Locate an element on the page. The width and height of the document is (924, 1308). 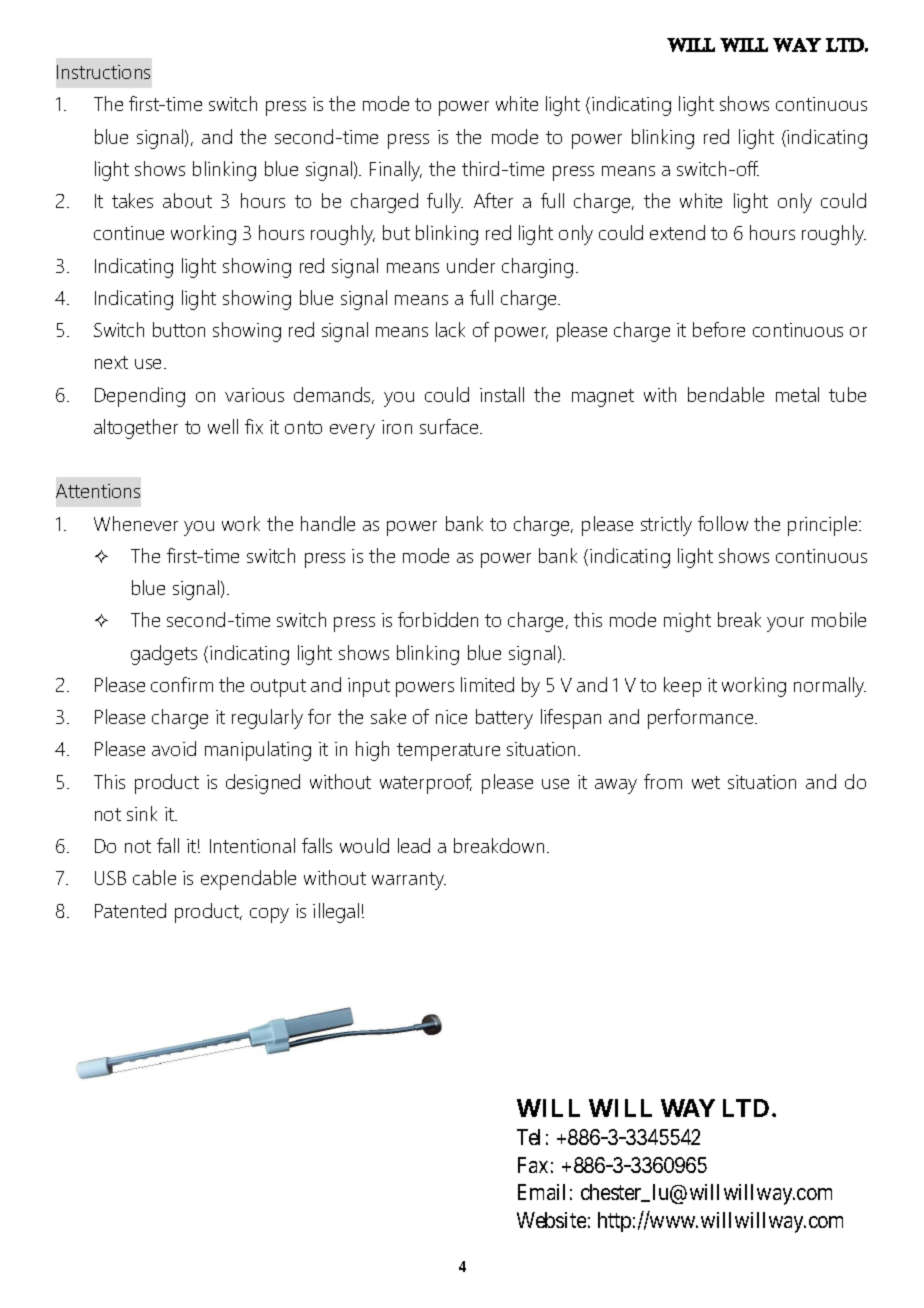
Instructions is located at coordinates (103, 72).
